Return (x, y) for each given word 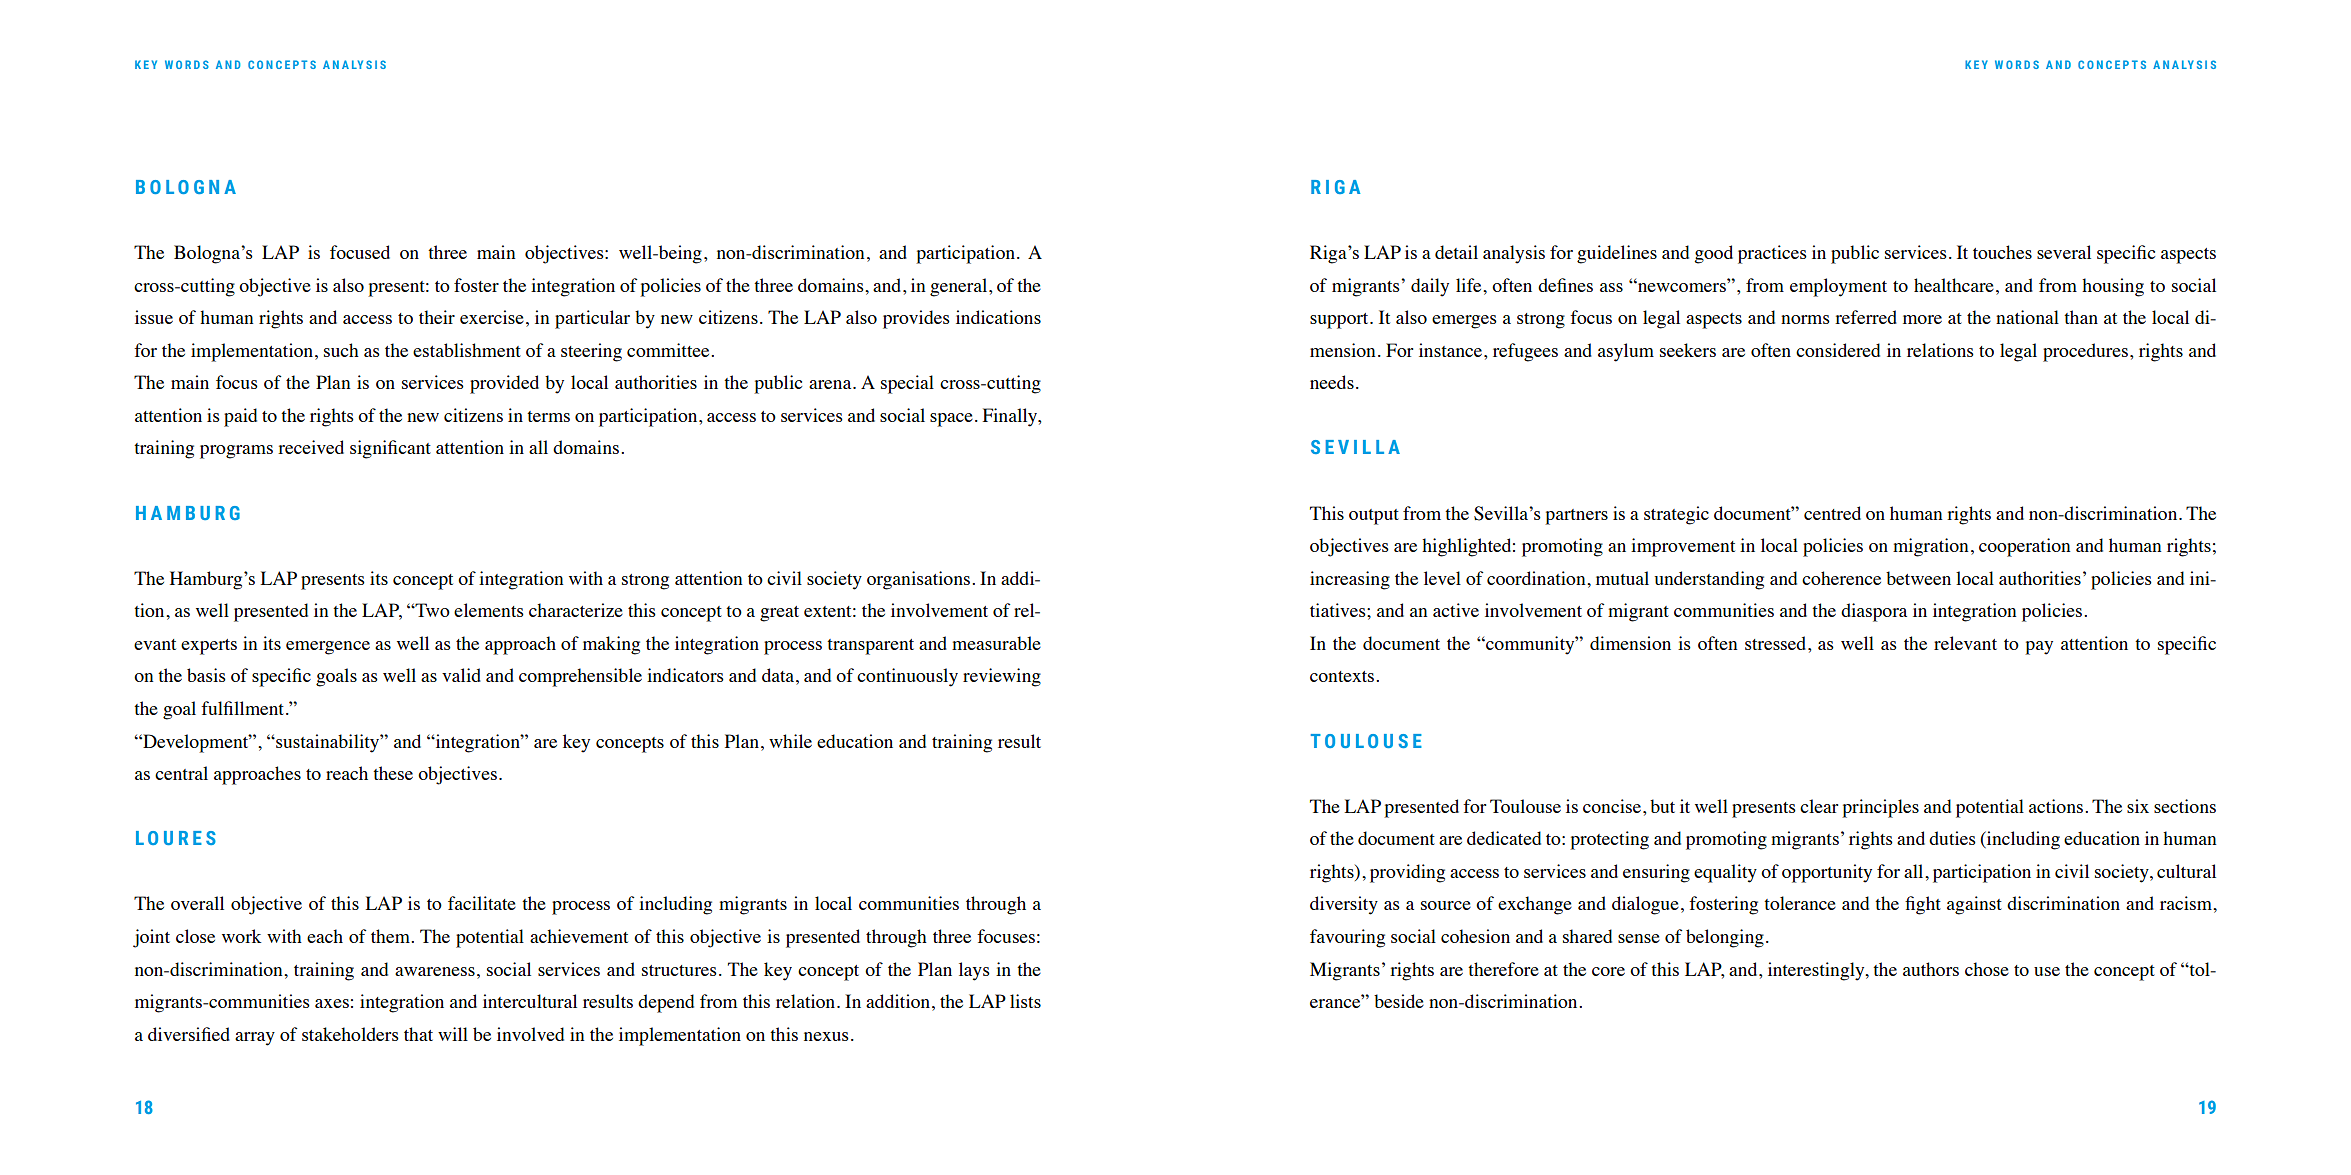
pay (2039, 648)
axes (332, 1003)
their (437, 317)
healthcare (1954, 285)
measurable (996, 643)
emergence (328, 648)
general (960, 287)
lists (1025, 1001)
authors (1931, 969)
